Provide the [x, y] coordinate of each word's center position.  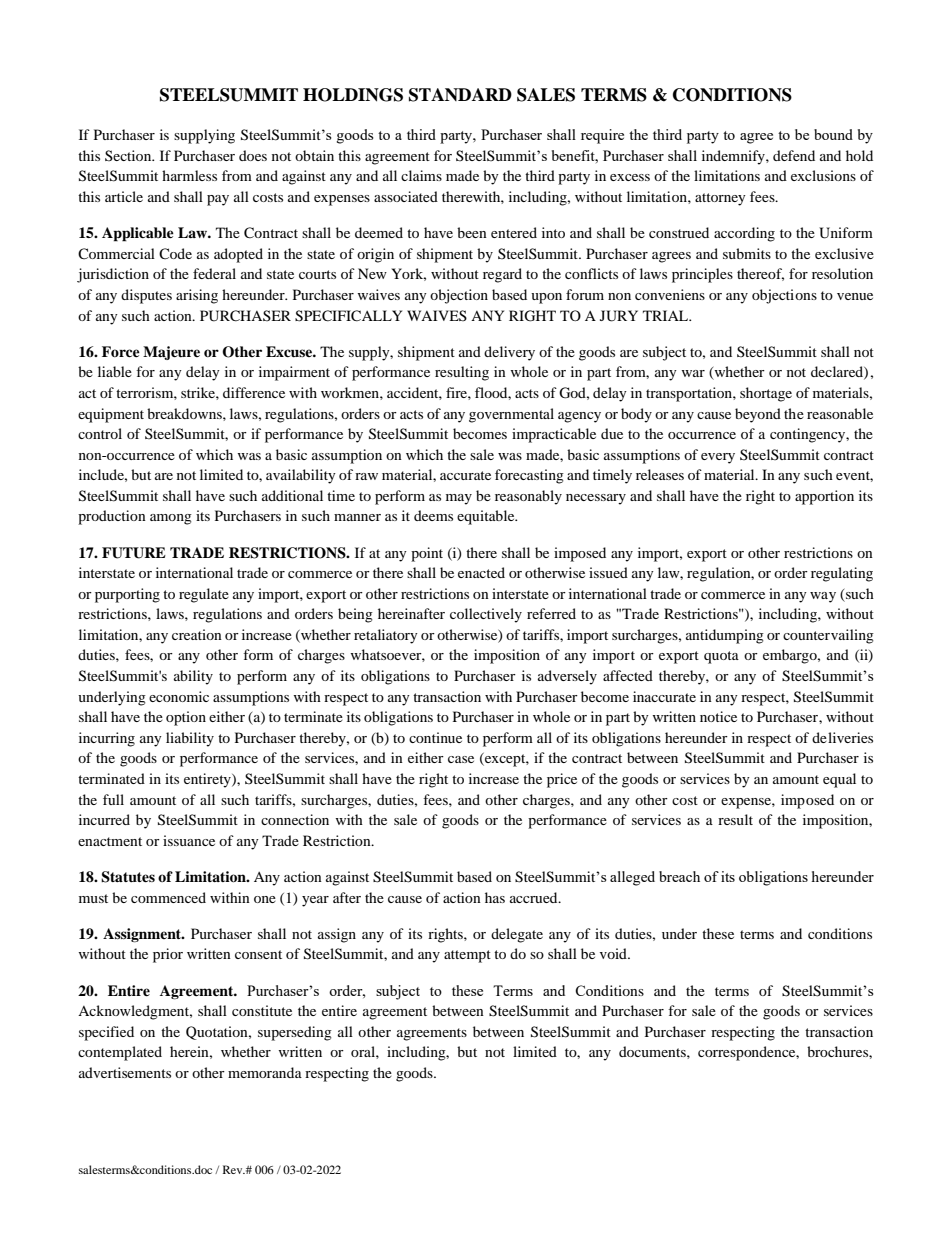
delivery [509, 353]
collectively [486, 615]
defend [794, 155]
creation [197, 634]
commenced [168, 897]
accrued [535, 897]
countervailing [828, 636]
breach [679, 876]
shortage [766, 394]
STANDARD [460, 95]
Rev [234, 1169]
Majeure [171, 353]
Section [129, 155]
